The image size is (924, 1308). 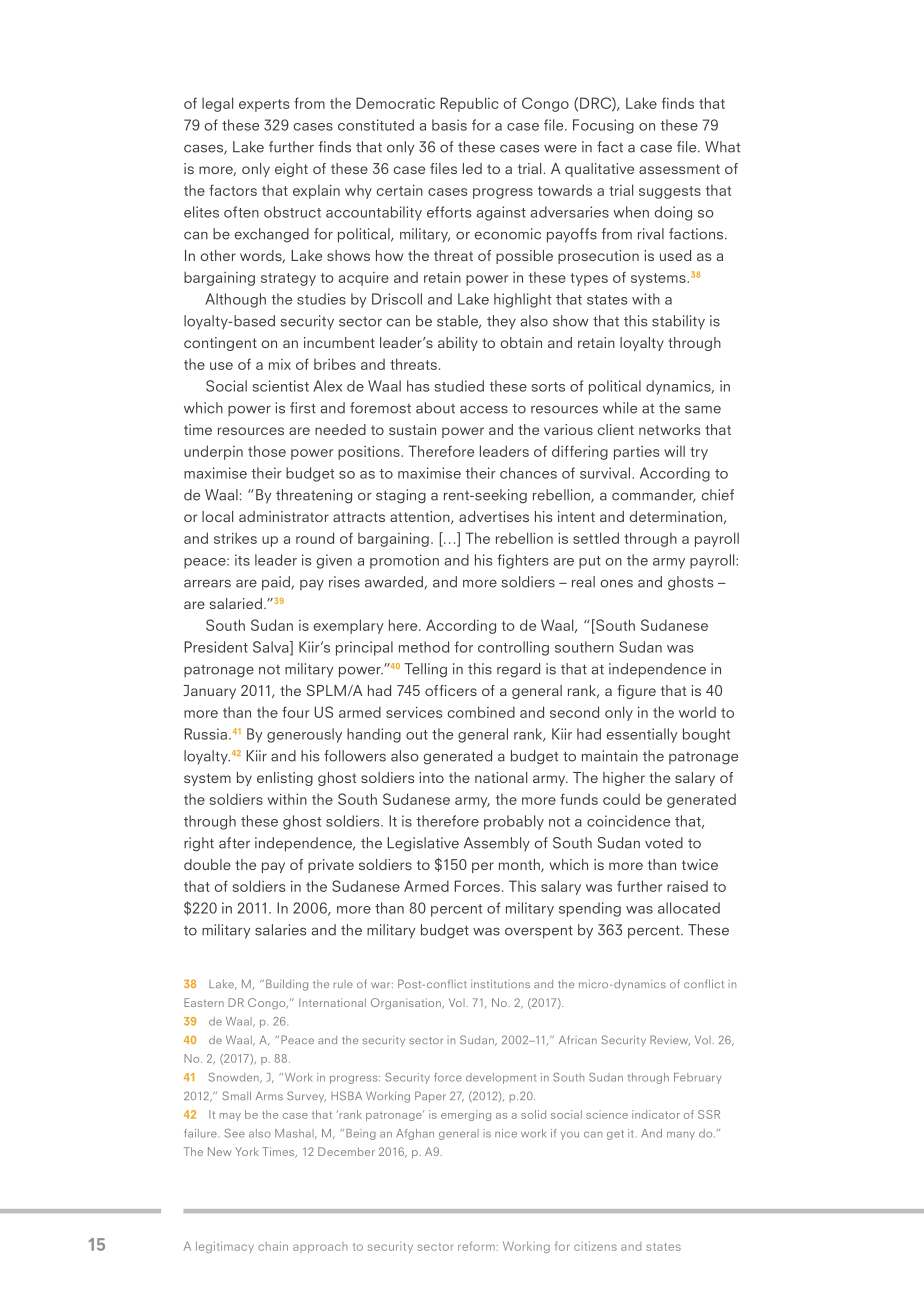 What do you see at coordinates (287, 985) in the screenshot?
I see `Building` at bounding box center [287, 985].
